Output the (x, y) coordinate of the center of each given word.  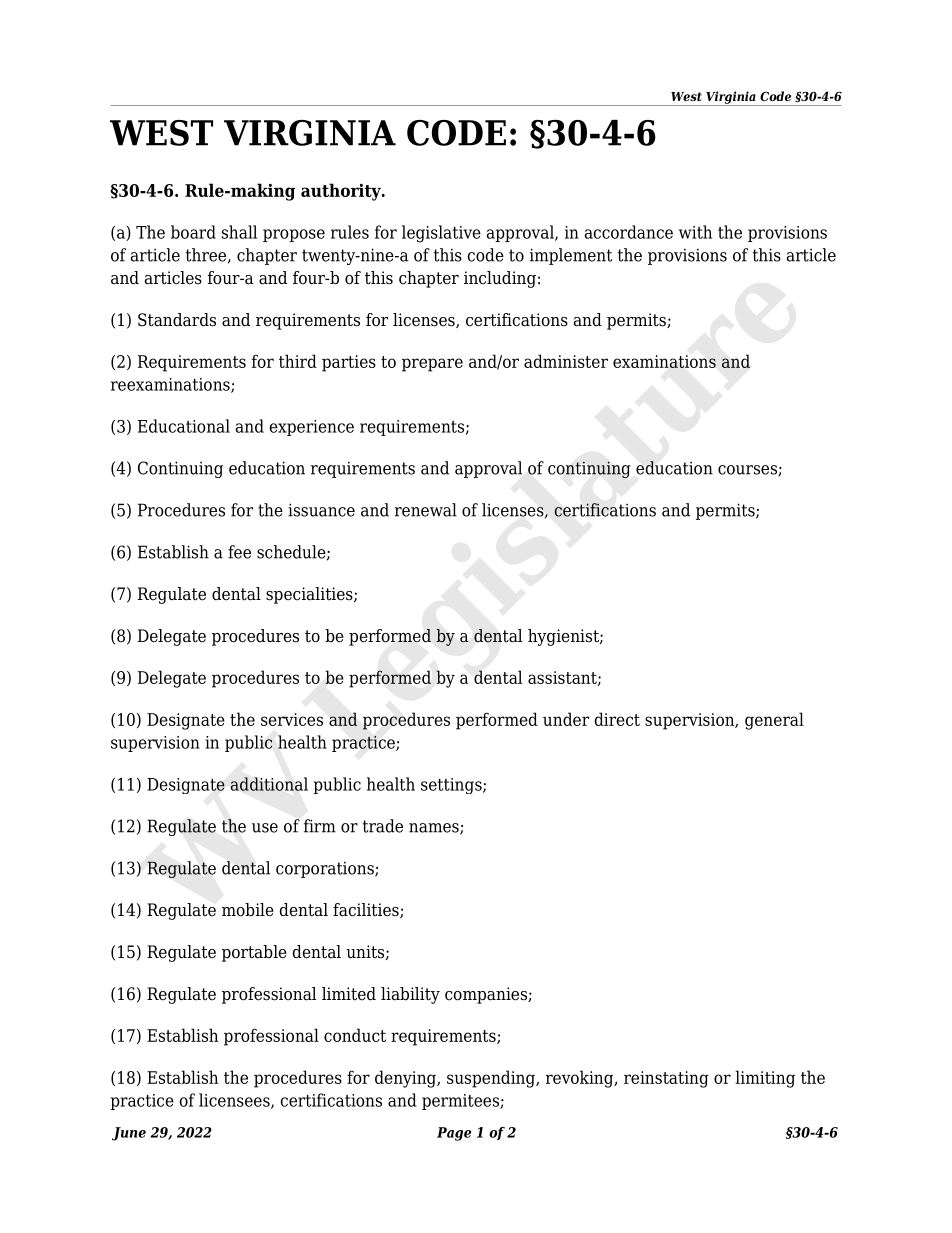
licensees (235, 1101)
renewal (426, 510)
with (695, 232)
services (292, 719)
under (566, 719)
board (193, 232)
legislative (441, 234)
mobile (248, 910)
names (435, 829)
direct (617, 719)
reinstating (666, 1079)
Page (454, 1134)
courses (748, 471)
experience (311, 428)
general (774, 721)
